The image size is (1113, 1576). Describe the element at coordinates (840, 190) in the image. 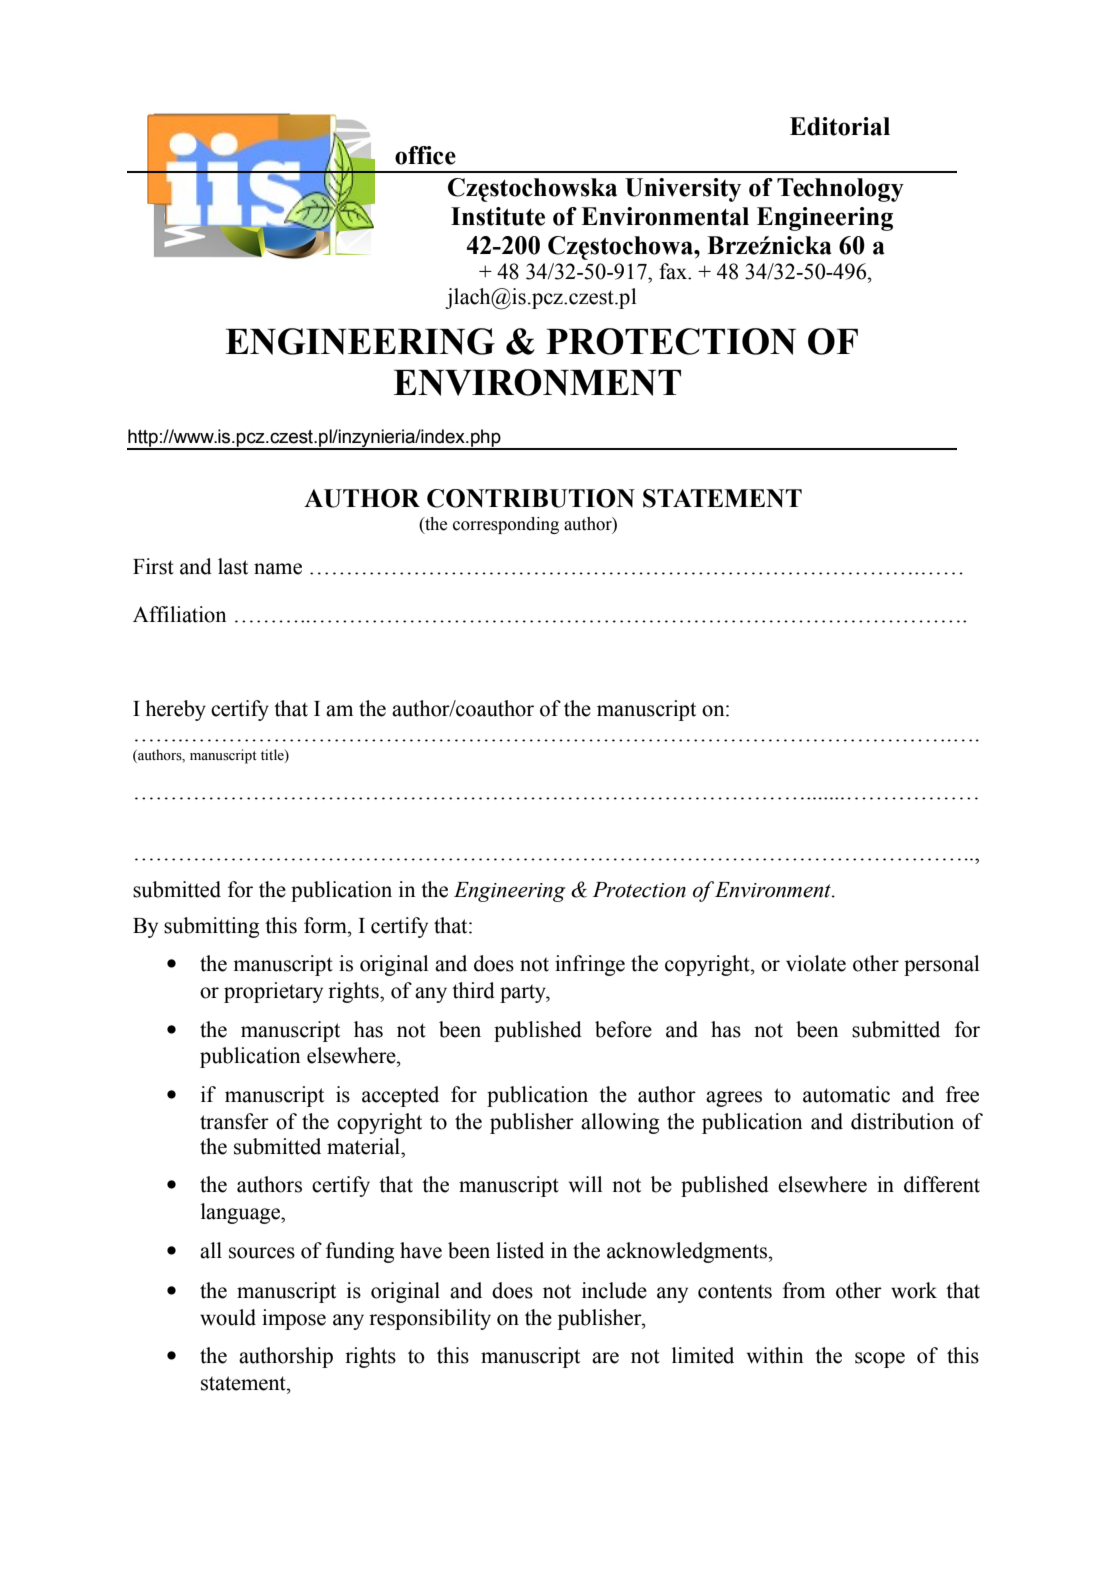

I see `Technology` at that location.
